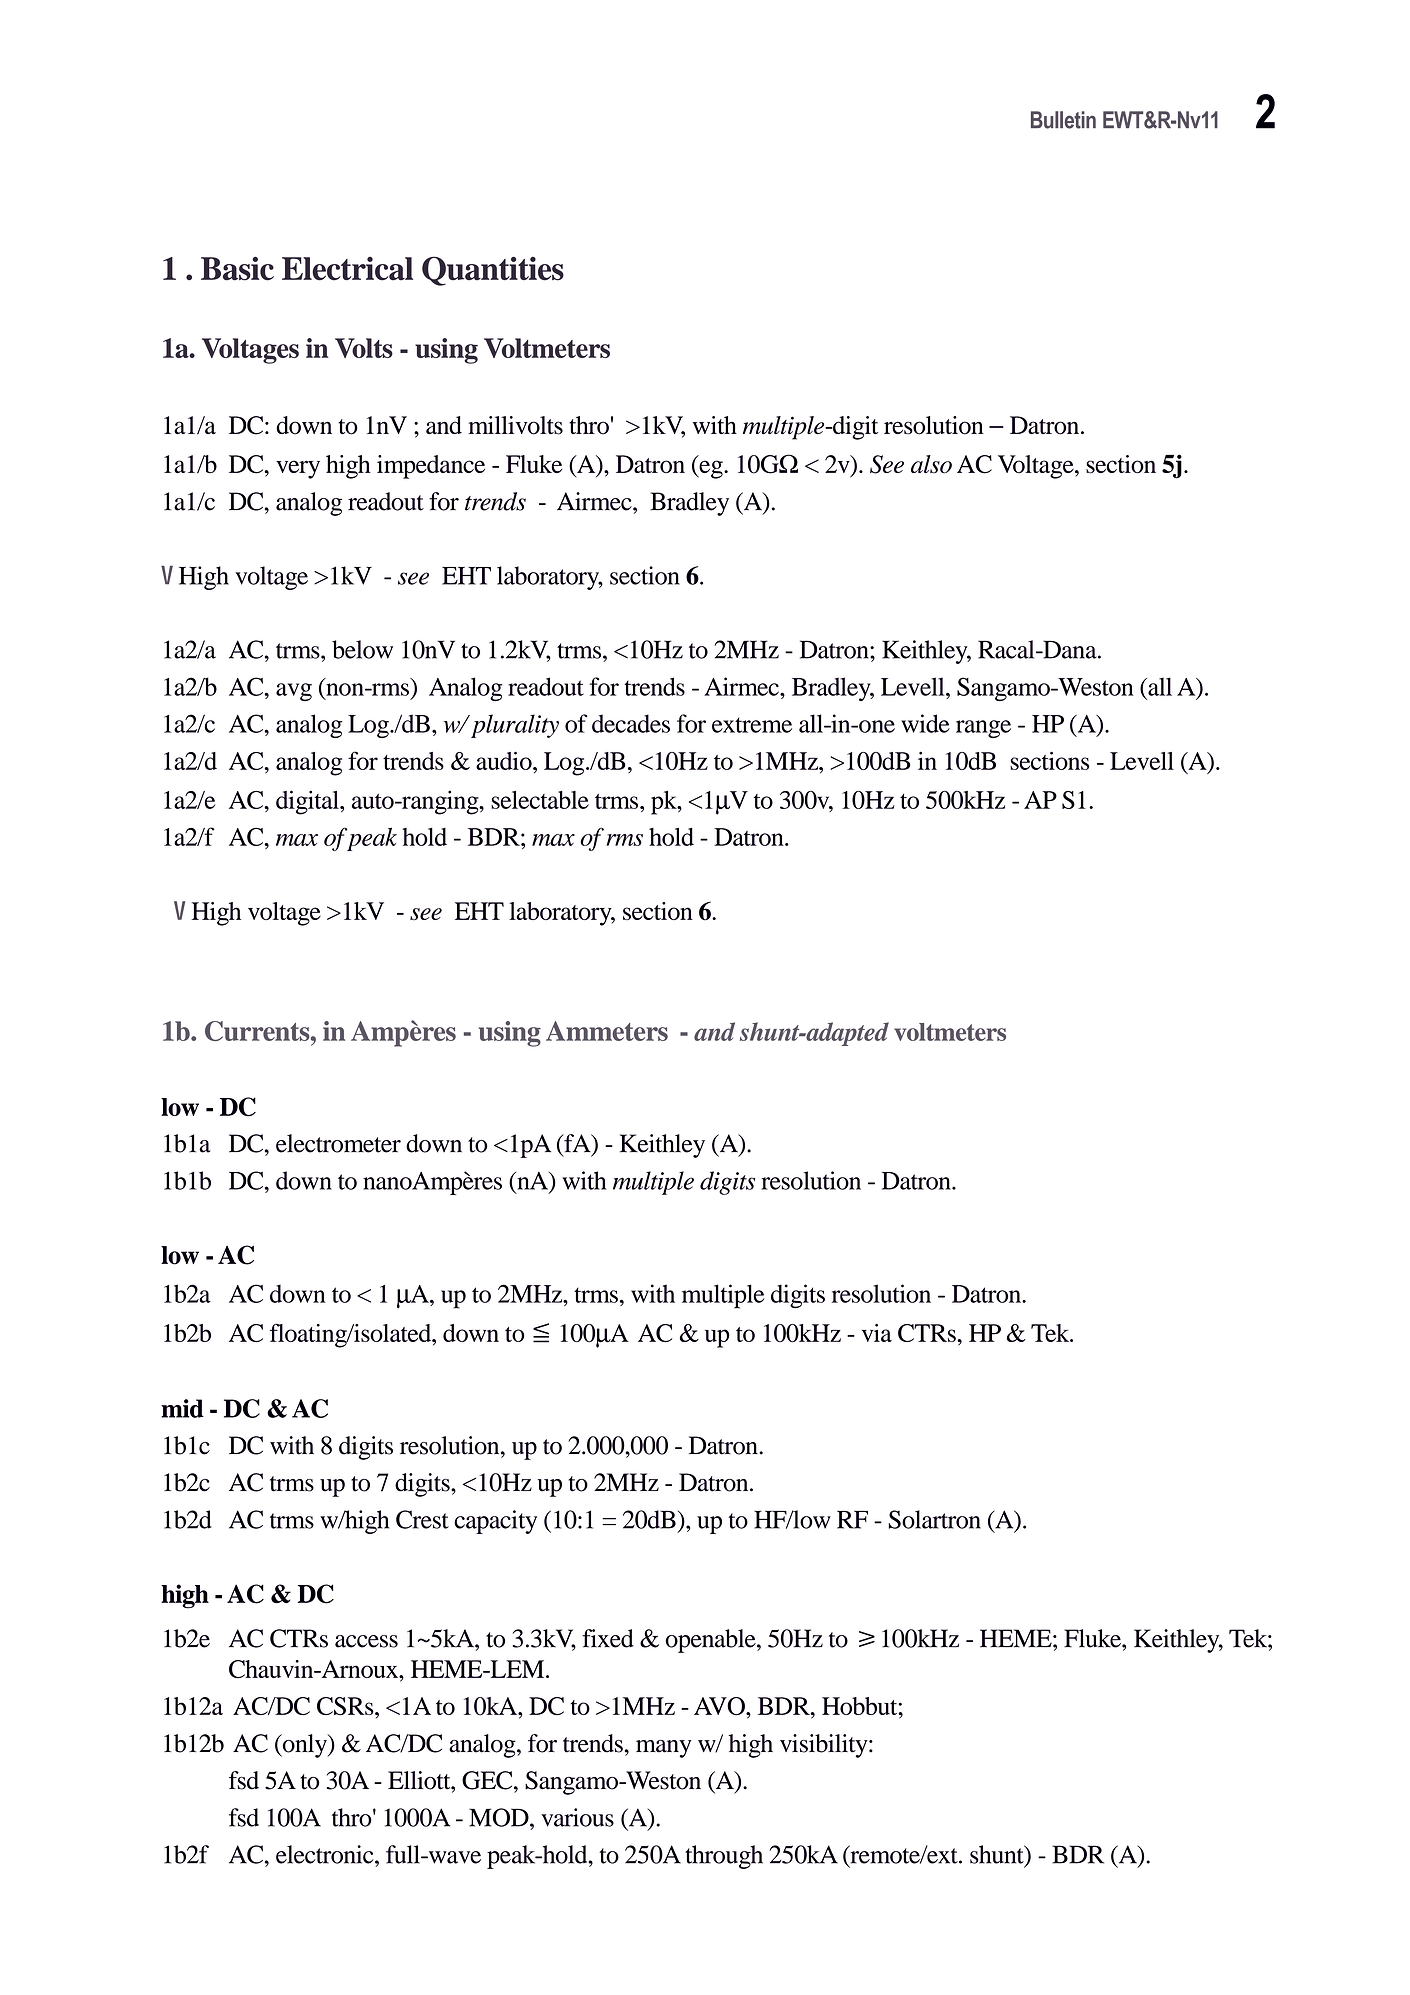  What do you see at coordinates (1063, 120) in the screenshot?
I see `Bulletin` at bounding box center [1063, 120].
